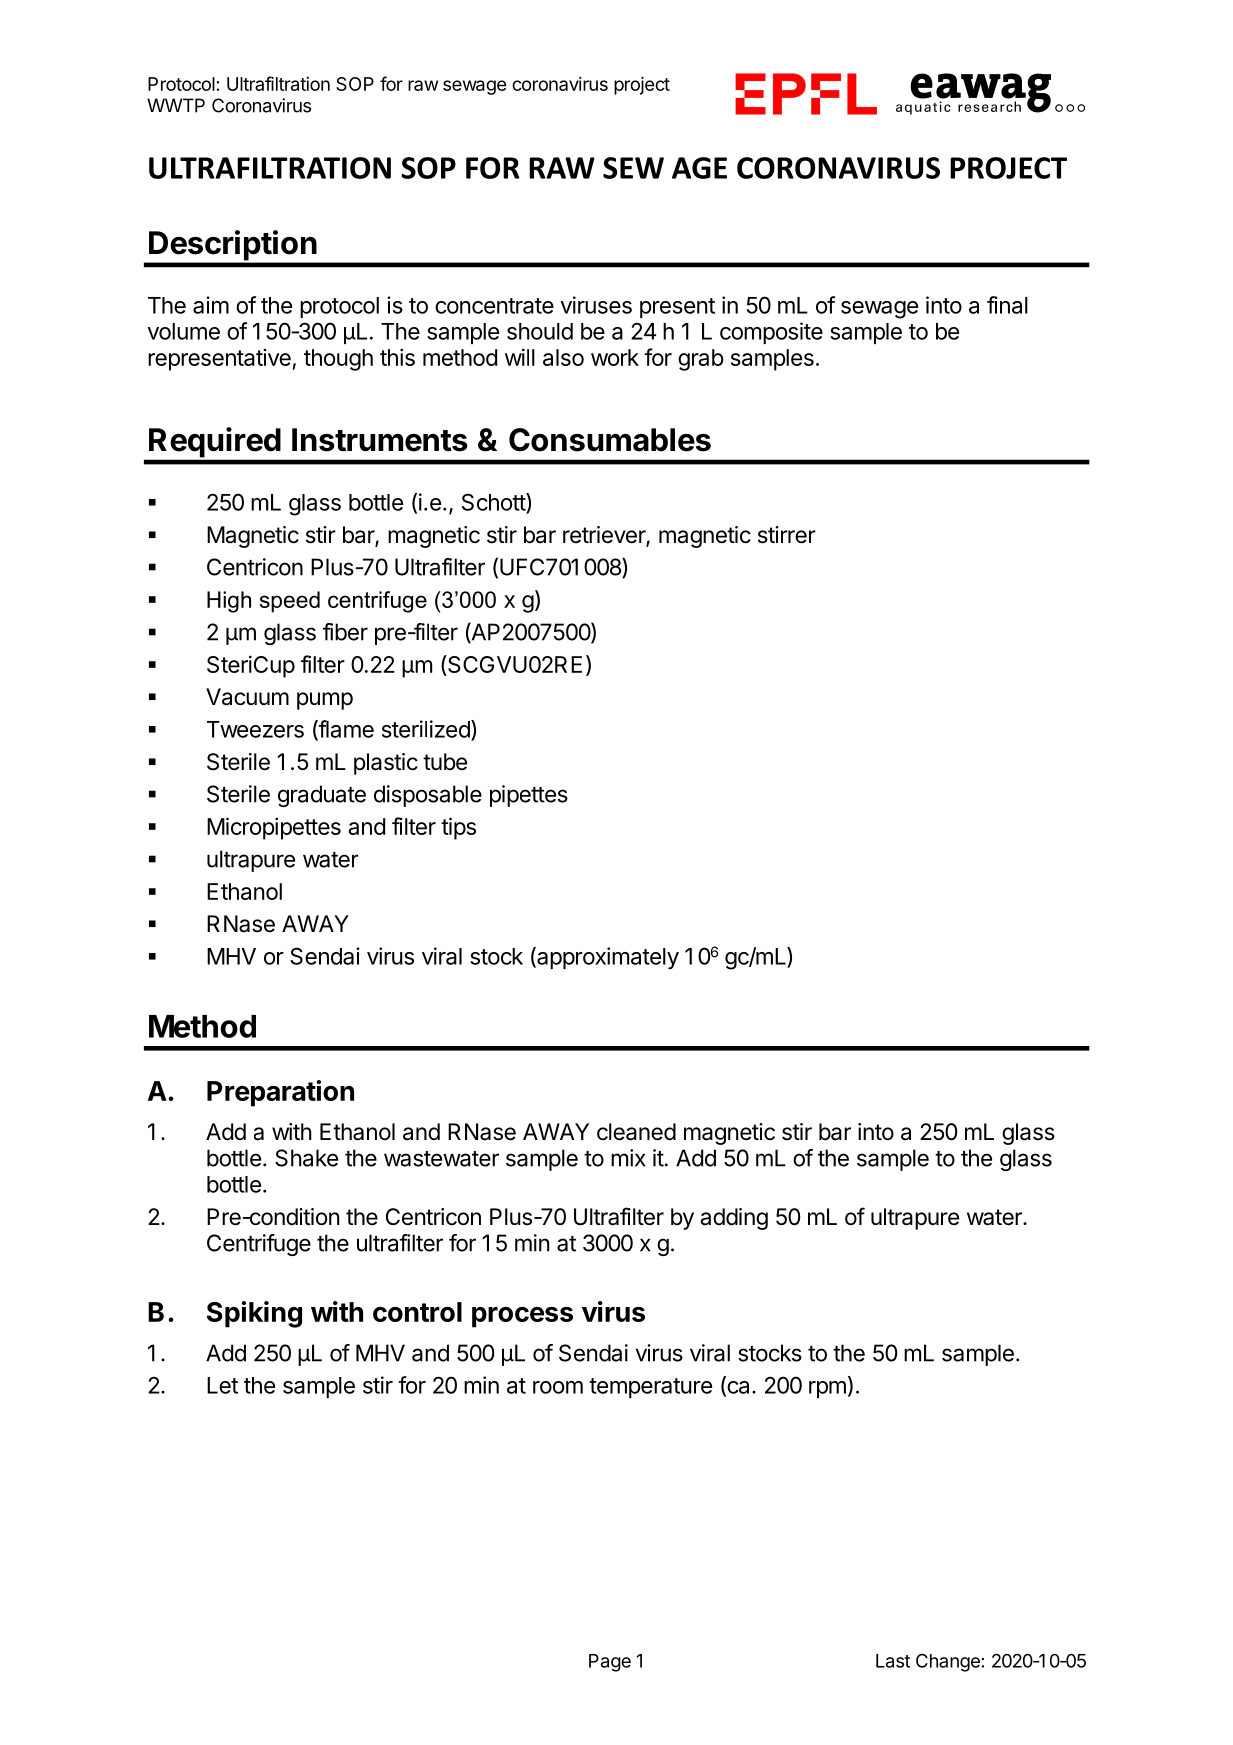 The width and height of the screenshot is (1233, 1745). What do you see at coordinates (280, 1093) in the screenshot?
I see `Preparation` at bounding box center [280, 1093].
